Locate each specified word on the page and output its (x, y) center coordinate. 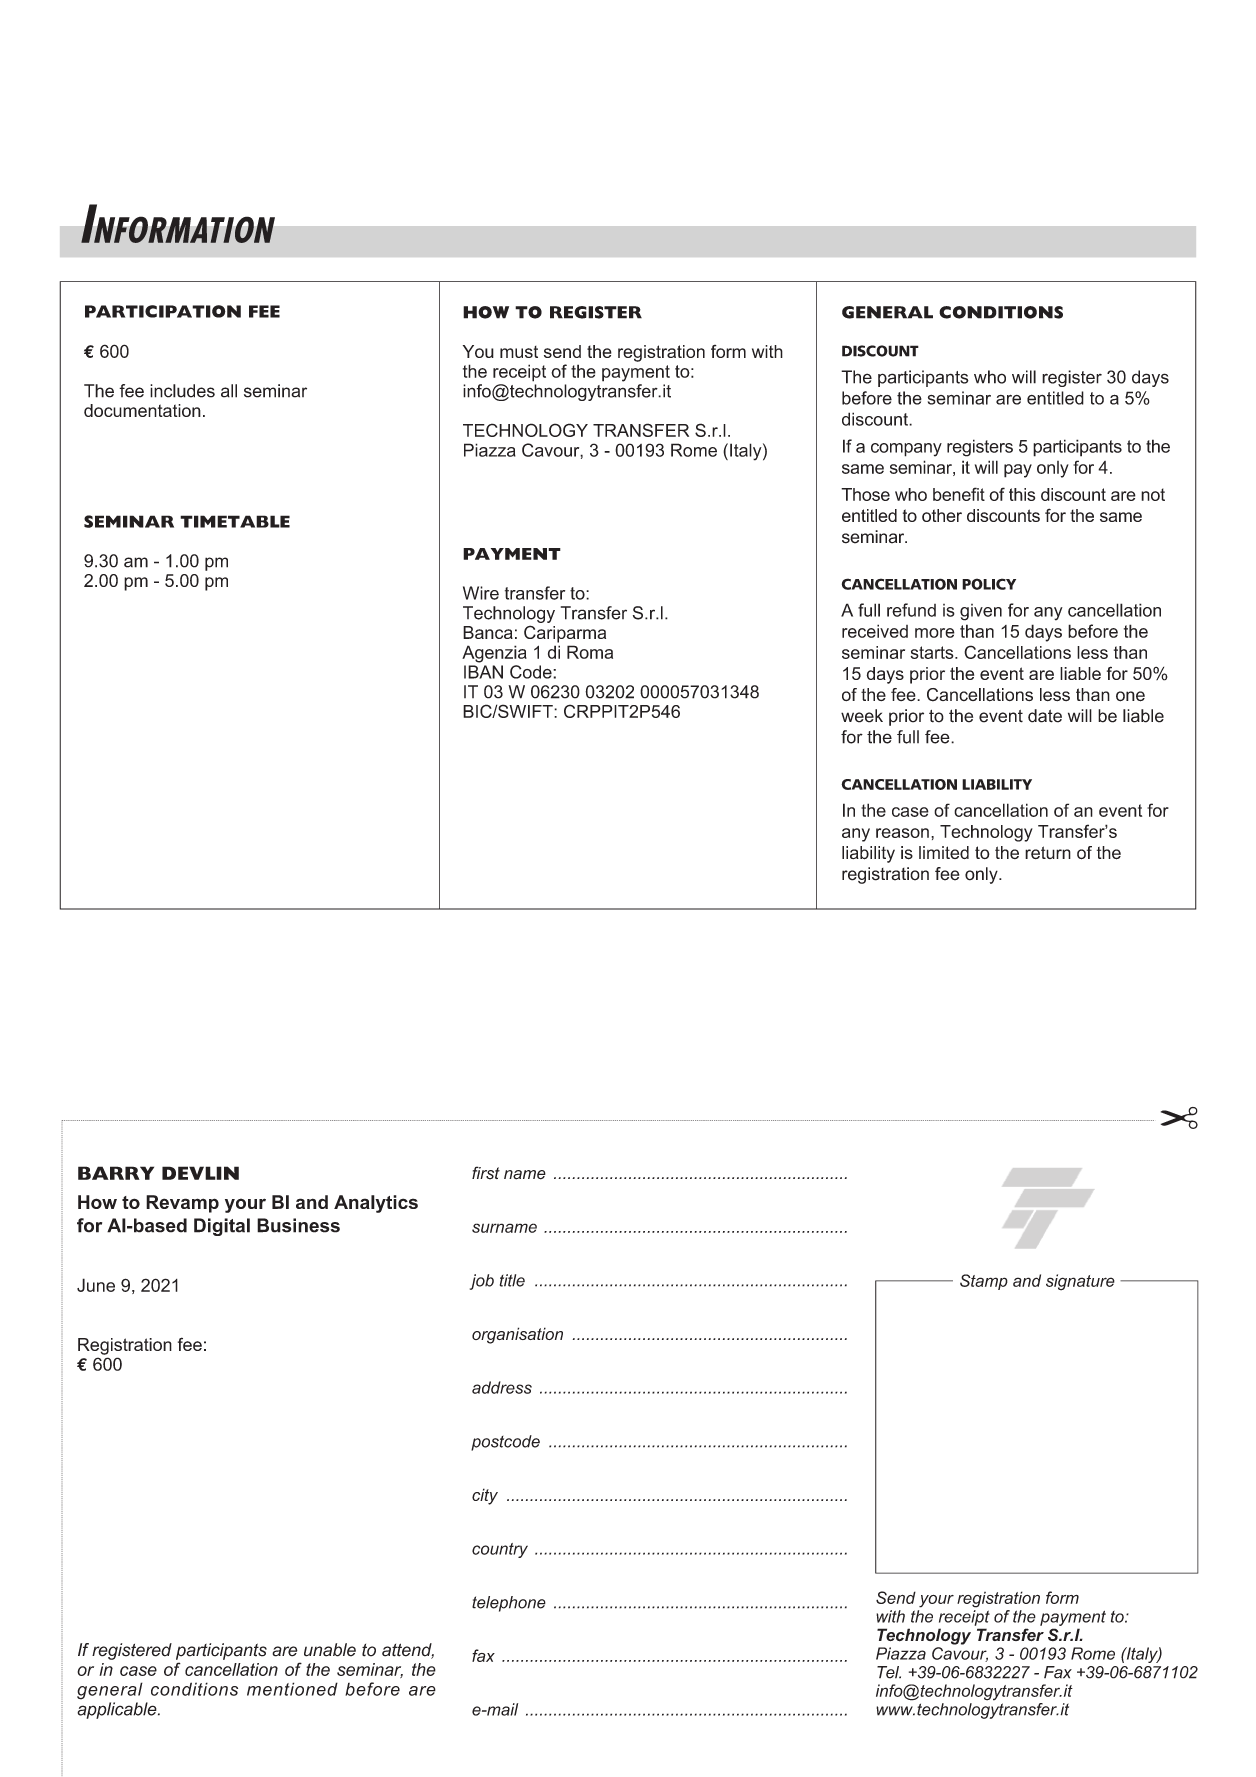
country (500, 1550)
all (229, 391)
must (519, 352)
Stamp (984, 1282)
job (482, 1282)
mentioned (292, 1689)
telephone (509, 1604)
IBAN (483, 672)
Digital (222, 1227)
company (906, 450)
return (1048, 852)
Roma (590, 652)
